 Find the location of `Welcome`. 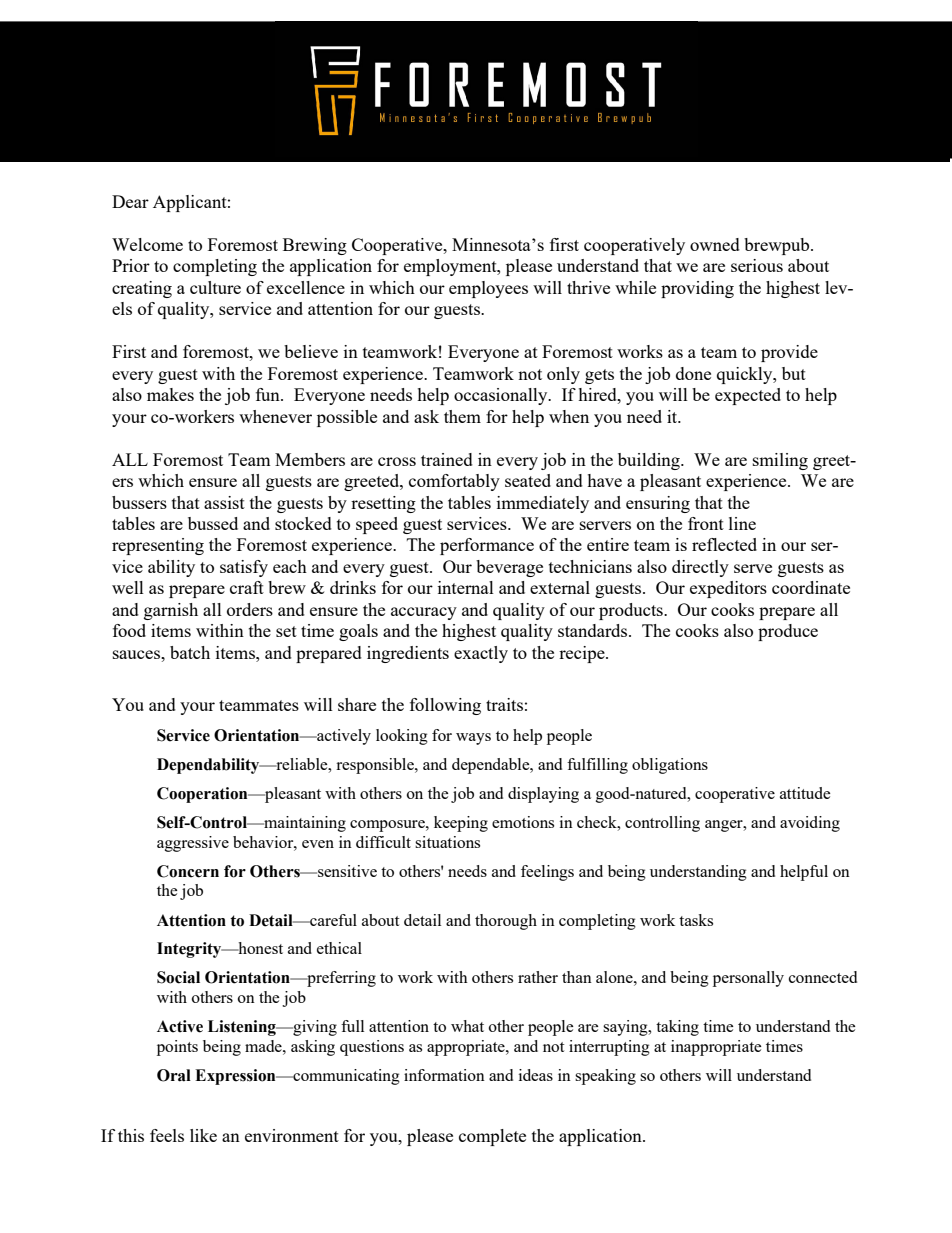

Welcome is located at coordinates (147, 244).
